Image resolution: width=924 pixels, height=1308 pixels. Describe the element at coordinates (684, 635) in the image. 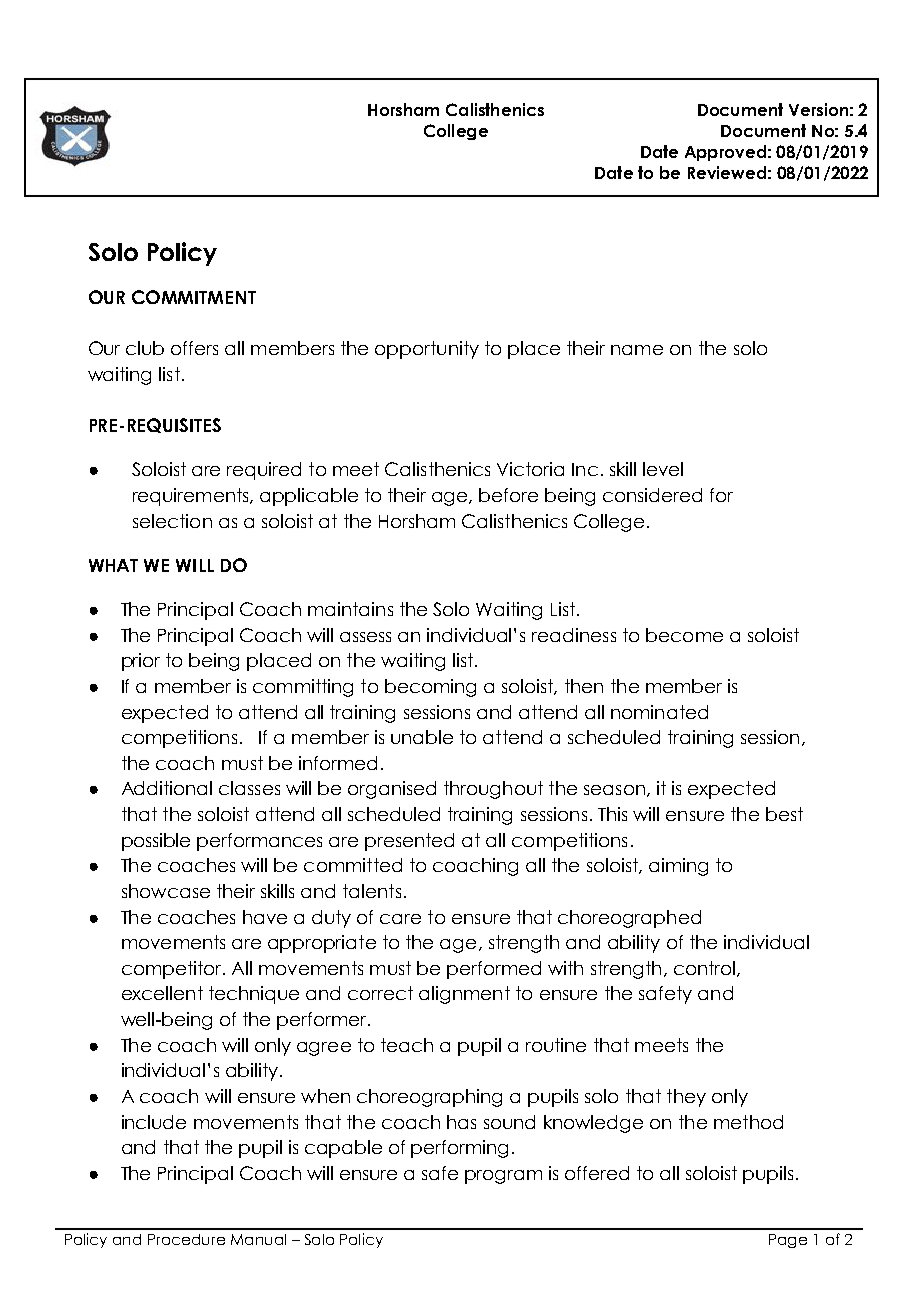

I see `become` at that location.
